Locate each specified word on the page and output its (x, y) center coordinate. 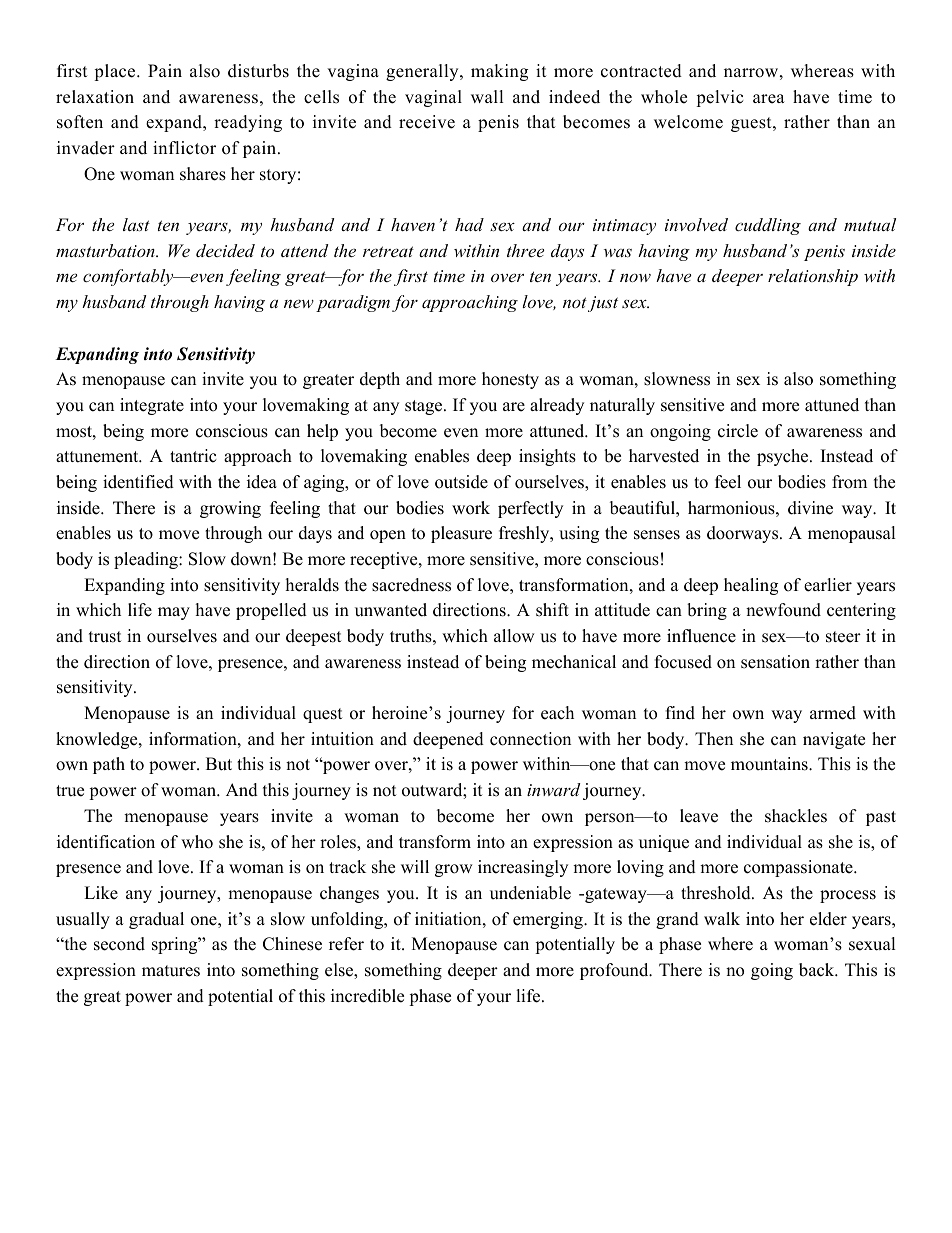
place (116, 72)
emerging (549, 920)
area (769, 99)
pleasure (461, 534)
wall (487, 96)
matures (171, 971)
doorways (744, 534)
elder (828, 919)
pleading (147, 560)
